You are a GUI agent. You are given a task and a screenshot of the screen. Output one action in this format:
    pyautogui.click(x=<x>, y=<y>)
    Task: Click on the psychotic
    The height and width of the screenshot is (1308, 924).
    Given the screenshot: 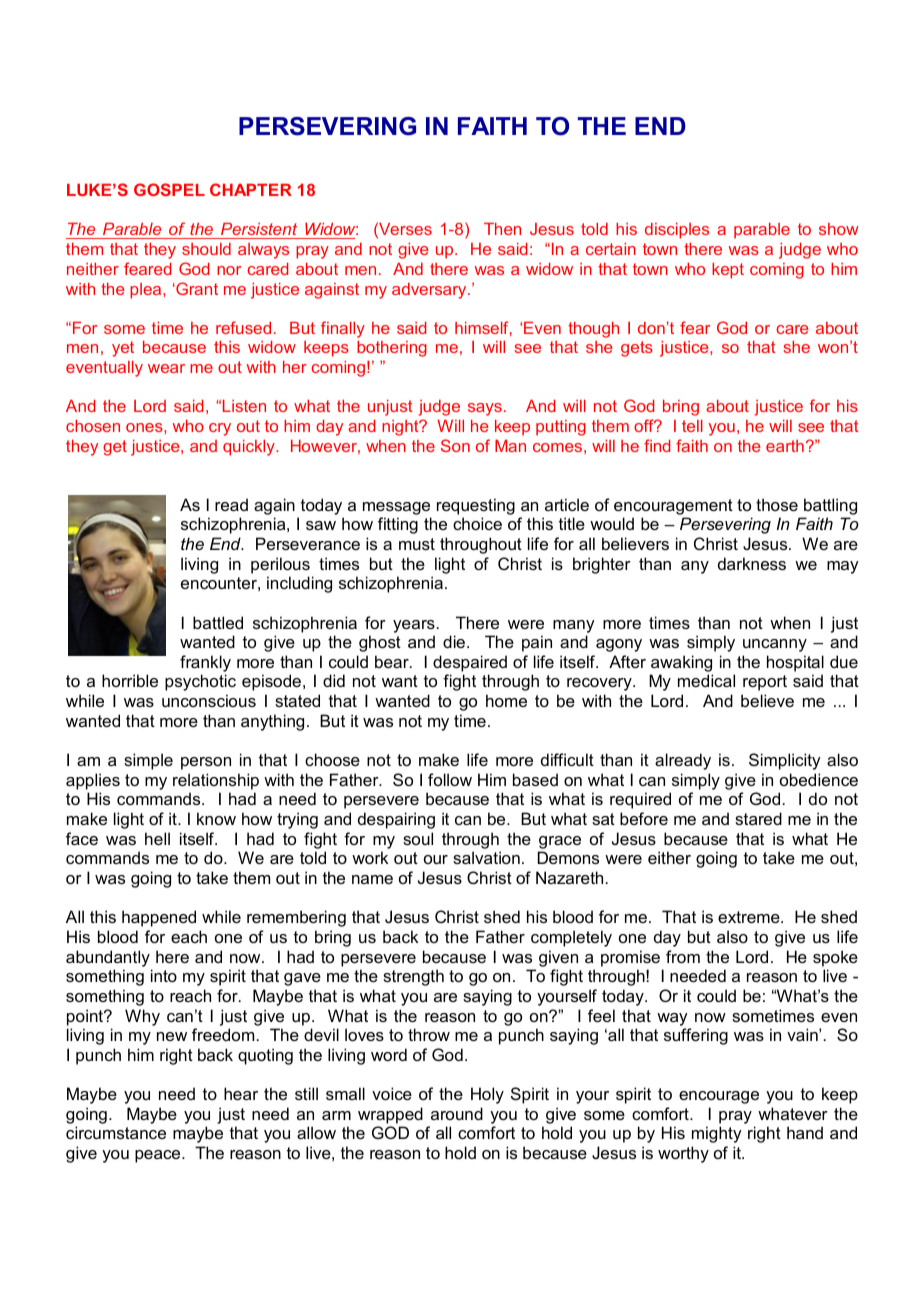 What is the action you would take?
    pyautogui.click(x=200, y=682)
